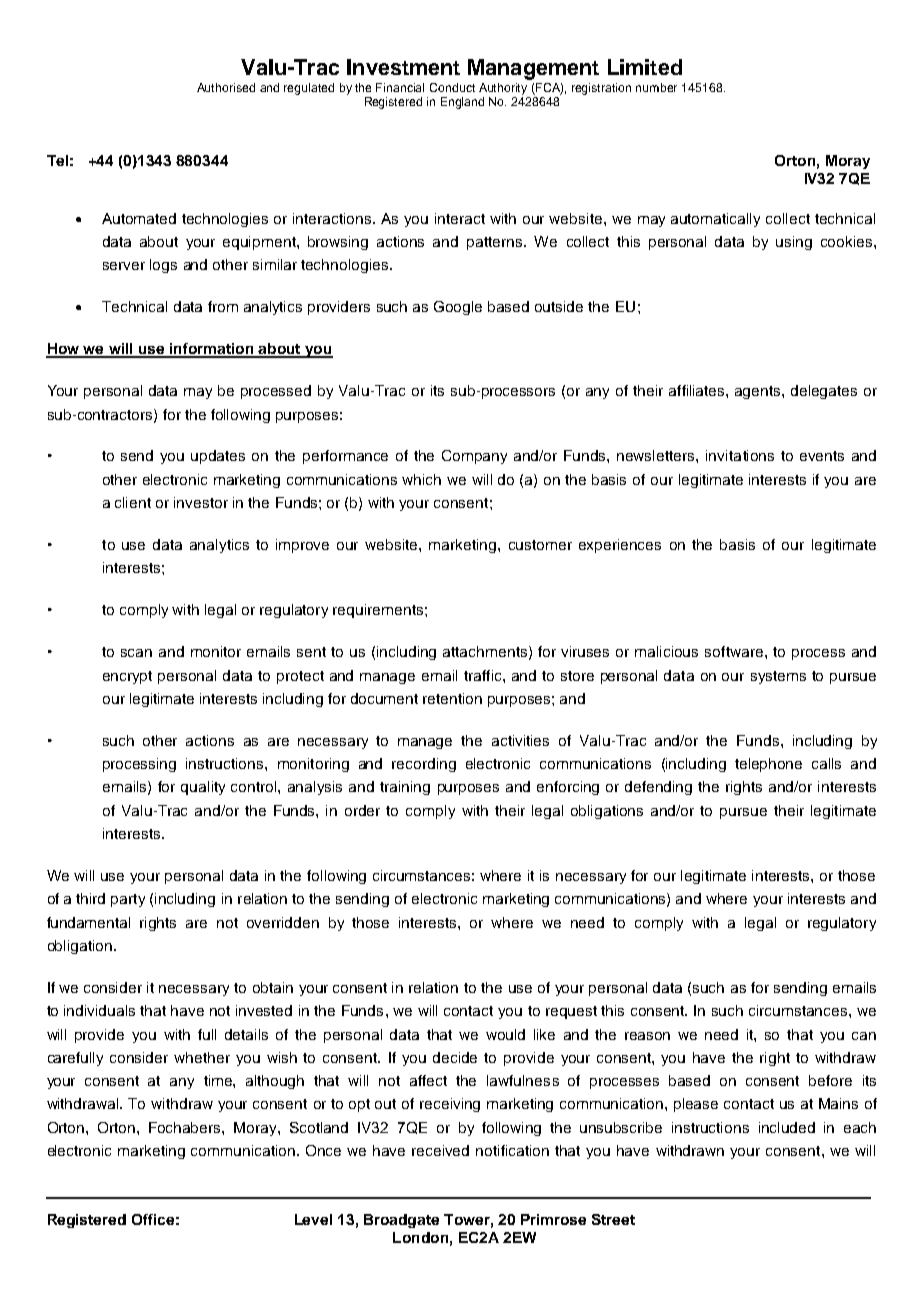  What do you see at coordinates (440, 1150) in the screenshot?
I see `received` at bounding box center [440, 1150].
